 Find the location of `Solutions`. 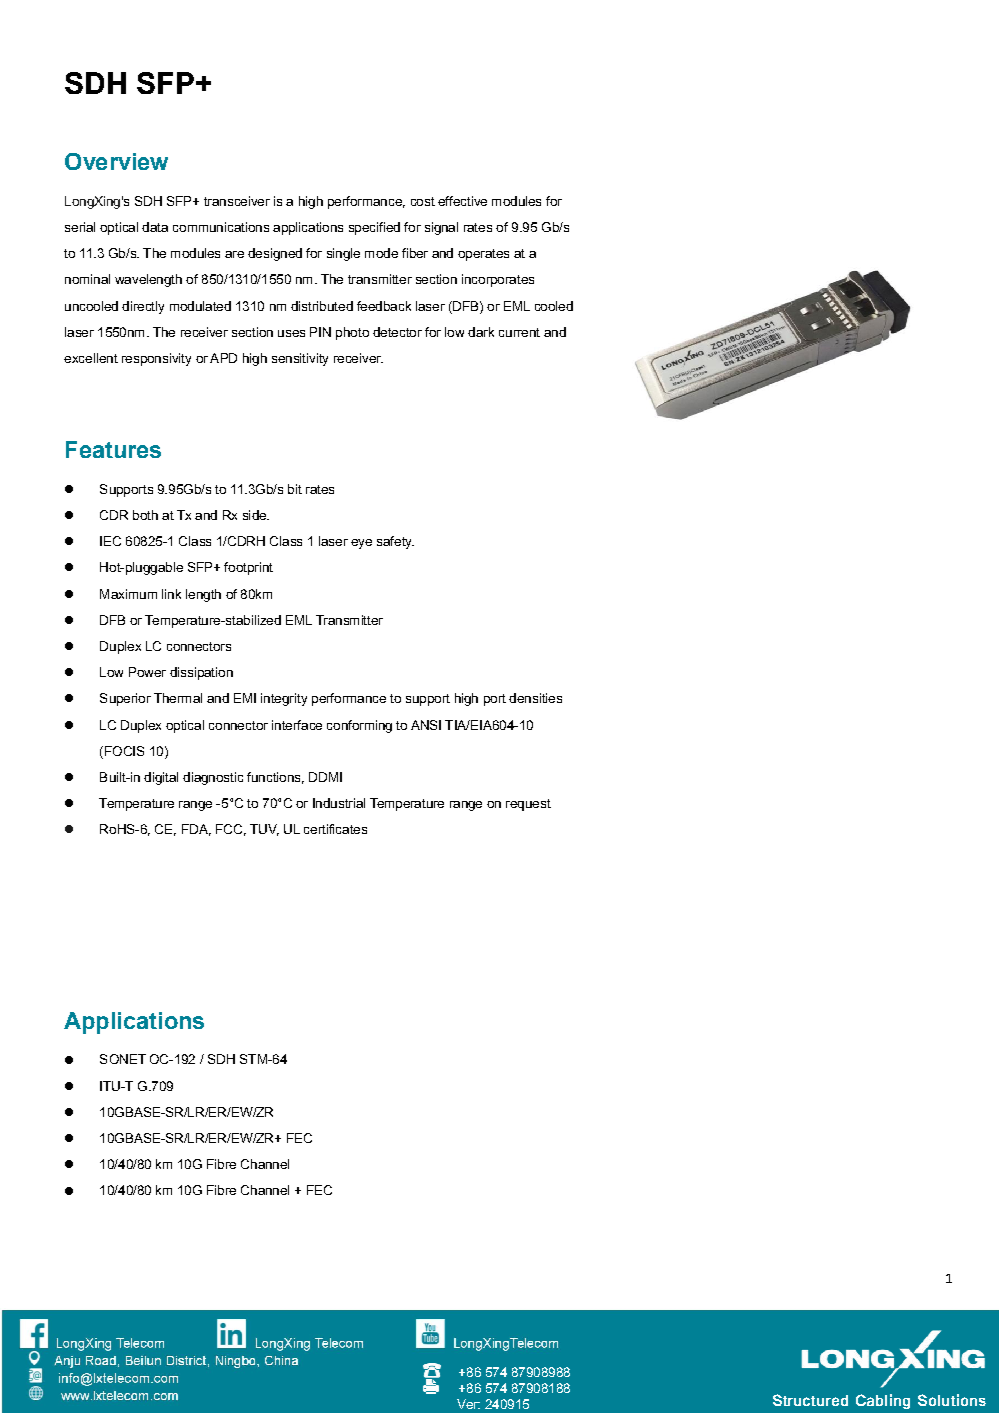

Solutions is located at coordinates (952, 1400).
